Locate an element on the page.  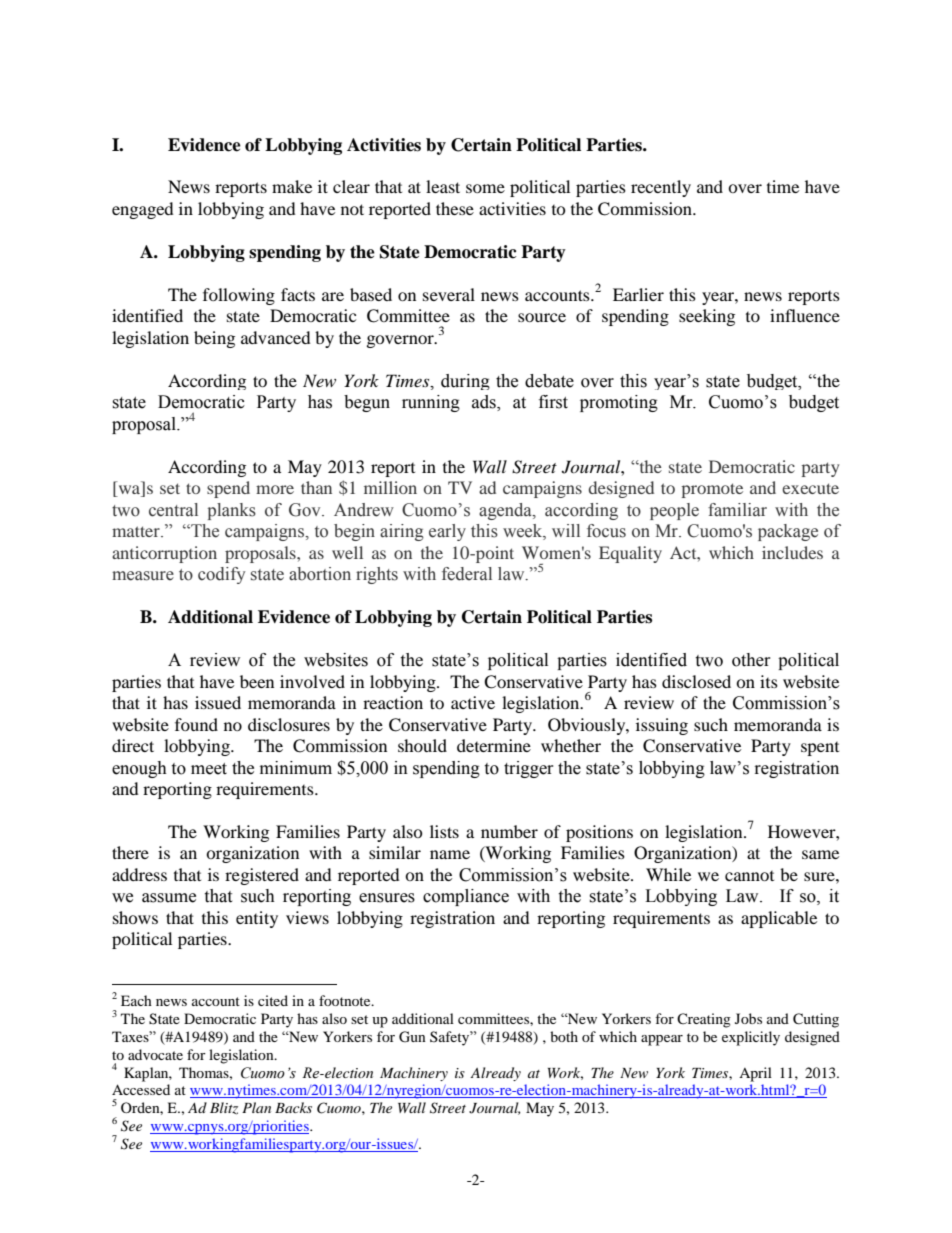
these is located at coordinates (455, 208).
